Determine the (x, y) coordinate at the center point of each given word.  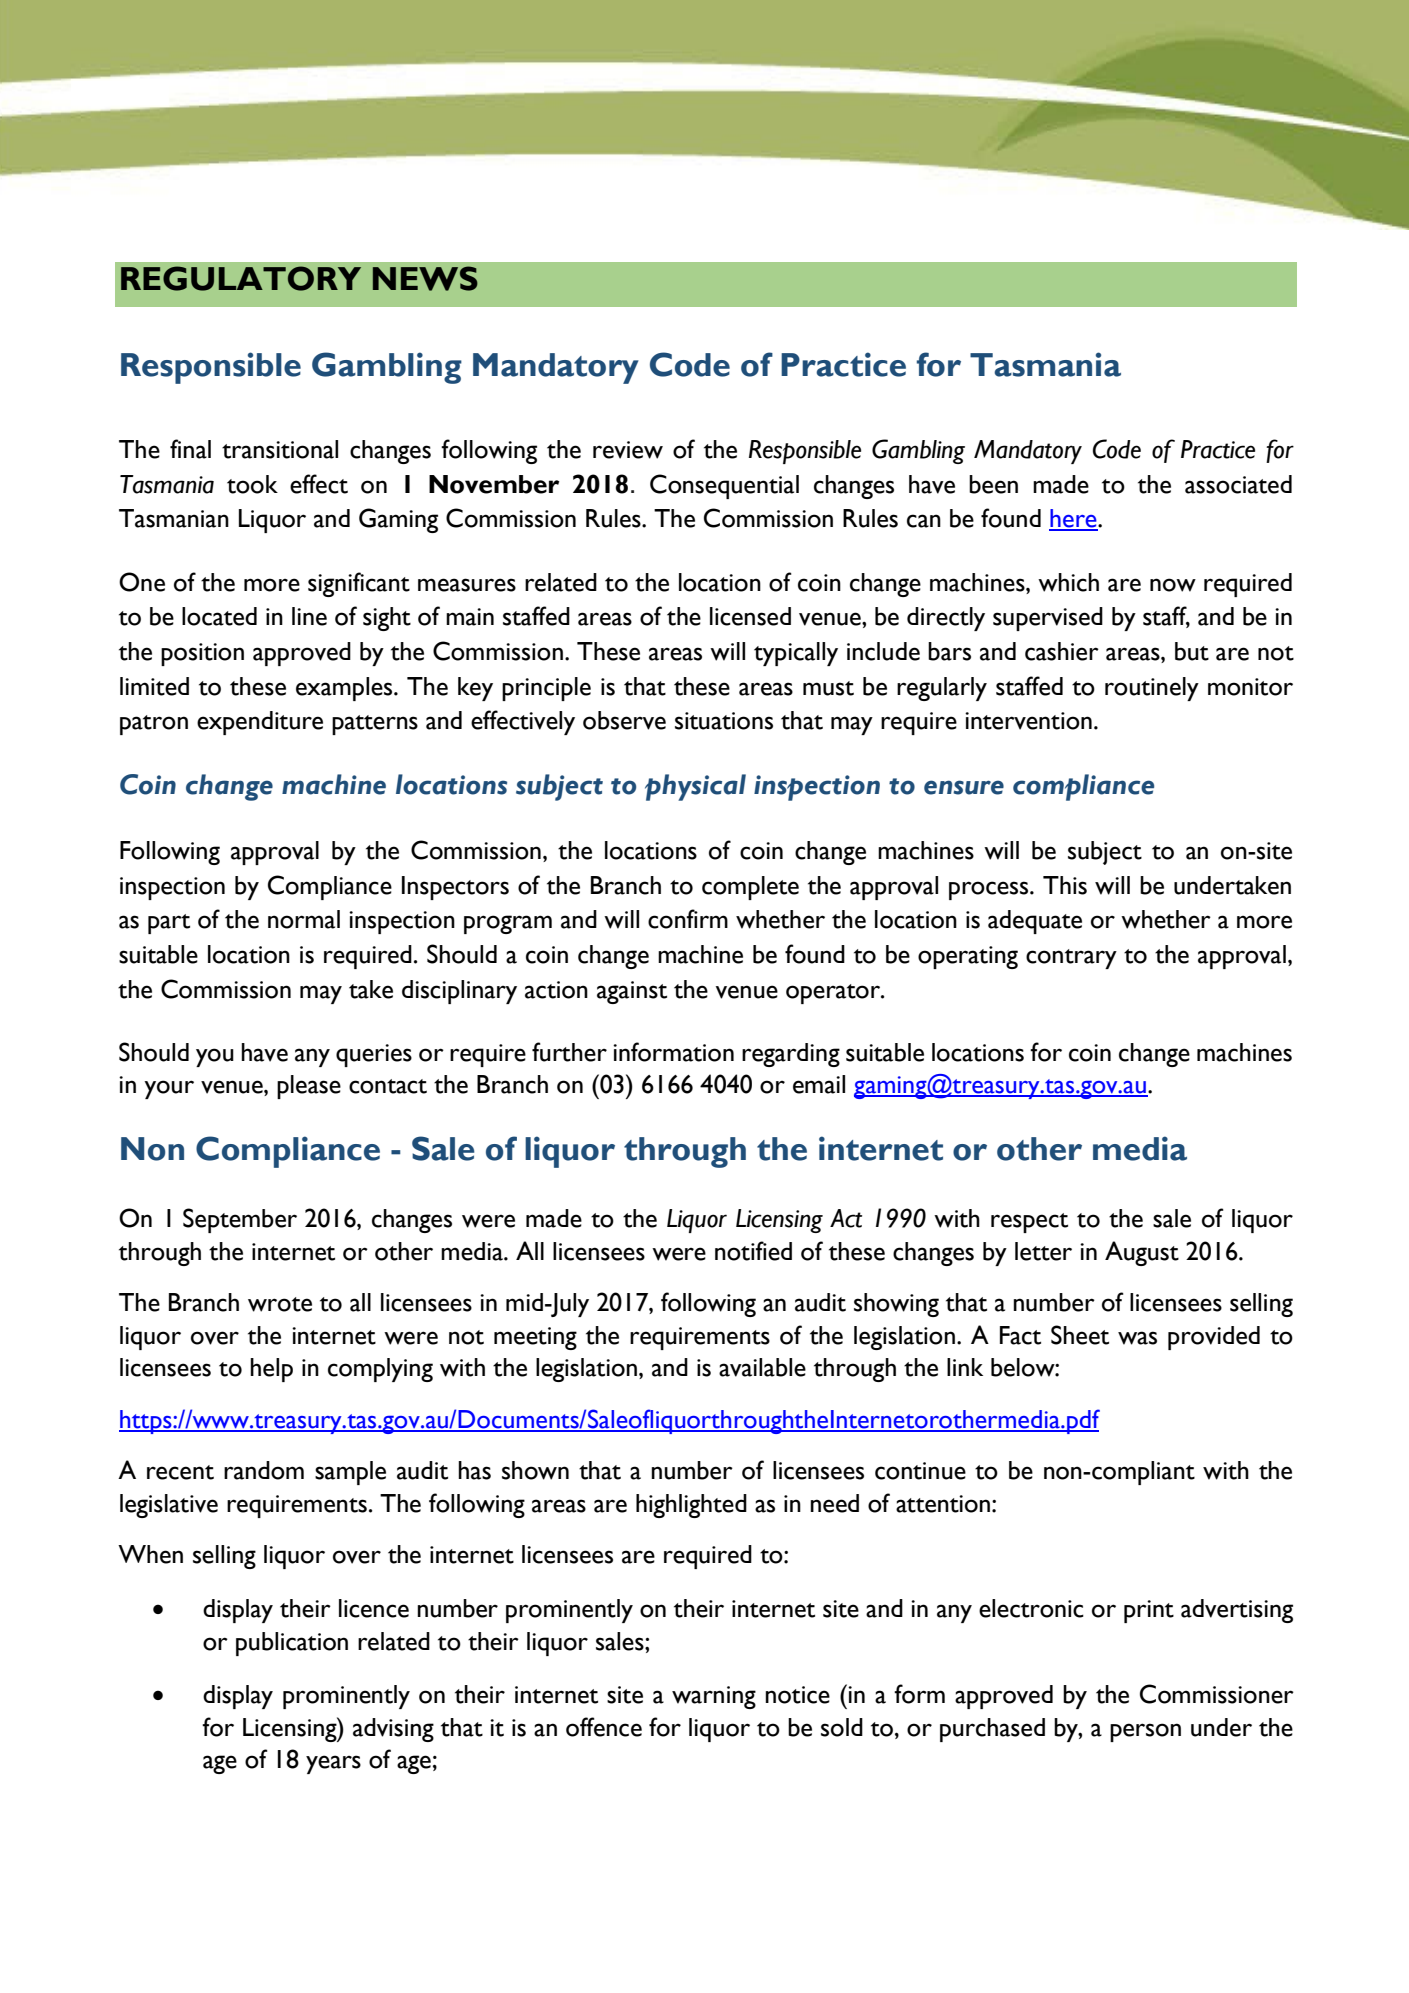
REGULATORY (241, 278)
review (628, 450)
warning (714, 1697)
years (333, 1764)
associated (1238, 484)
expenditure (260, 723)
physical (695, 787)
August (1142, 1253)
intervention (1028, 721)
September (240, 1220)
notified (753, 1251)
